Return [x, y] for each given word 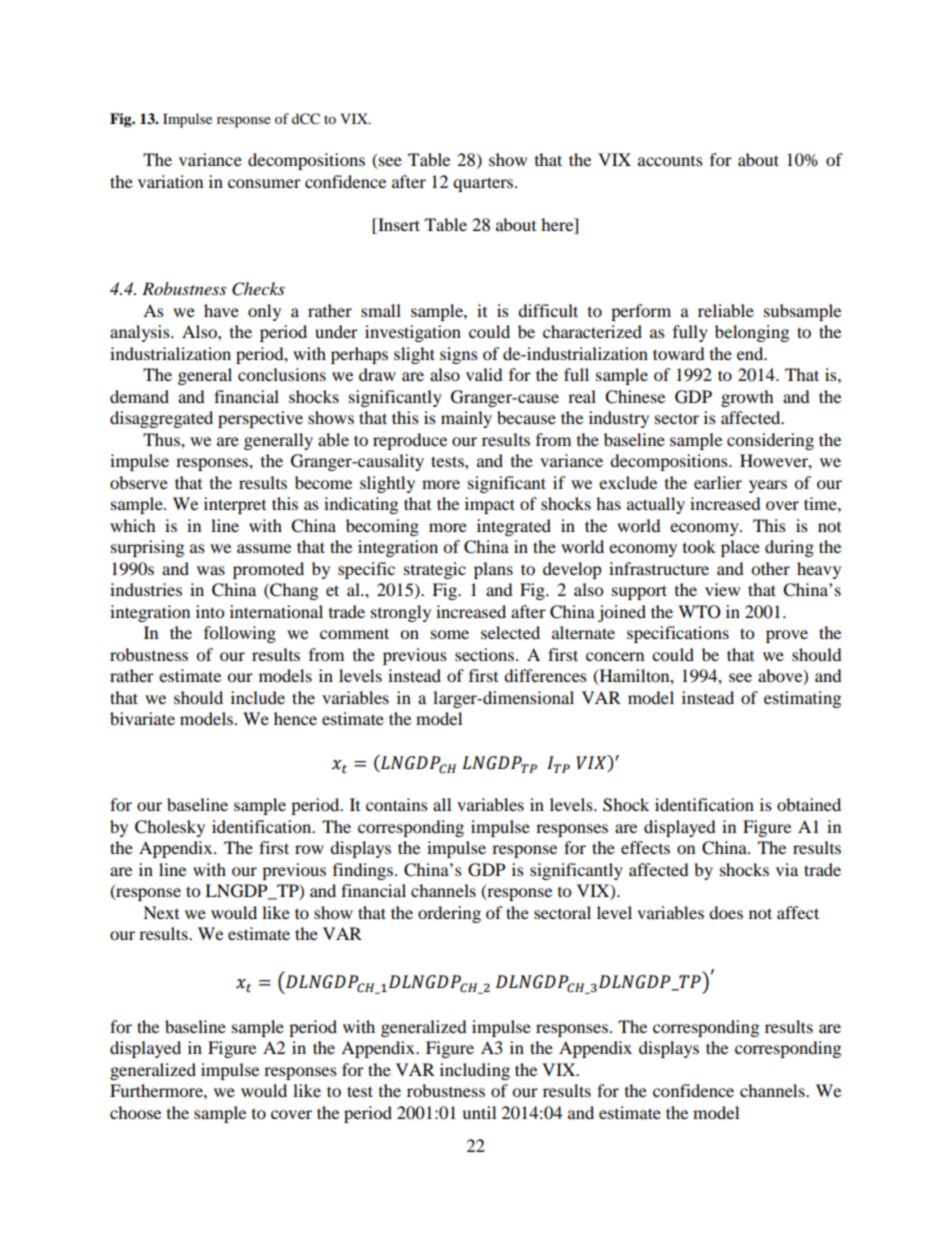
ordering [449, 914]
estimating [802, 699]
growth [747, 398]
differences [545, 675]
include [258, 697]
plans [493, 570]
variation [170, 181]
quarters [484, 184]
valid [484, 374]
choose [135, 1112]
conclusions [282, 374]
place [740, 548]
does [726, 912]
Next [161, 912]
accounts [670, 161]
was [211, 570]
